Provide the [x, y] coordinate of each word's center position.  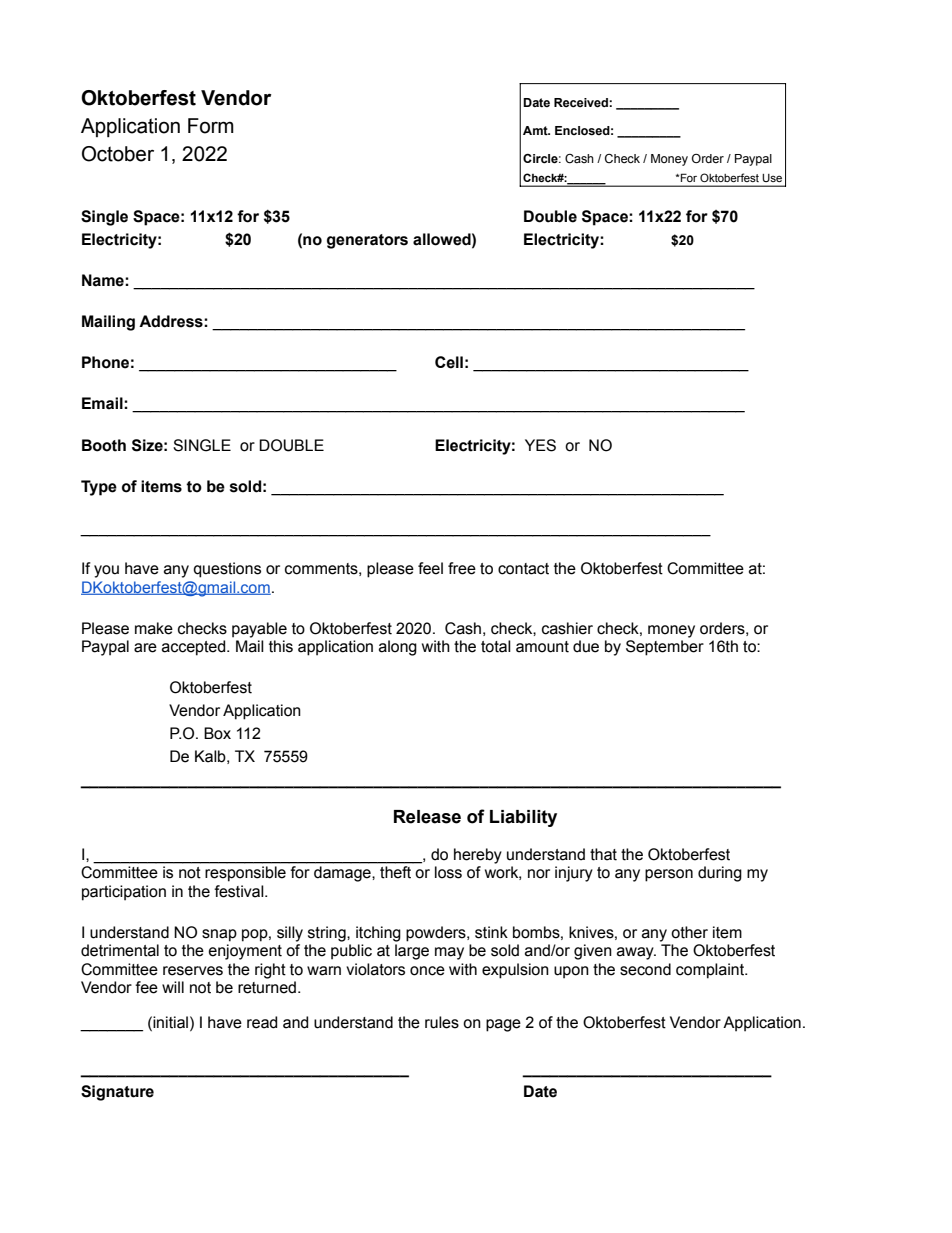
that [603, 854]
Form [211, 126]
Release [427, 817]
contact [523, 569]
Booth [104, 445]
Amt [536, 130]
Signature [117, 1093]
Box [217, 733]
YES [540, 445]
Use [772, 178]
